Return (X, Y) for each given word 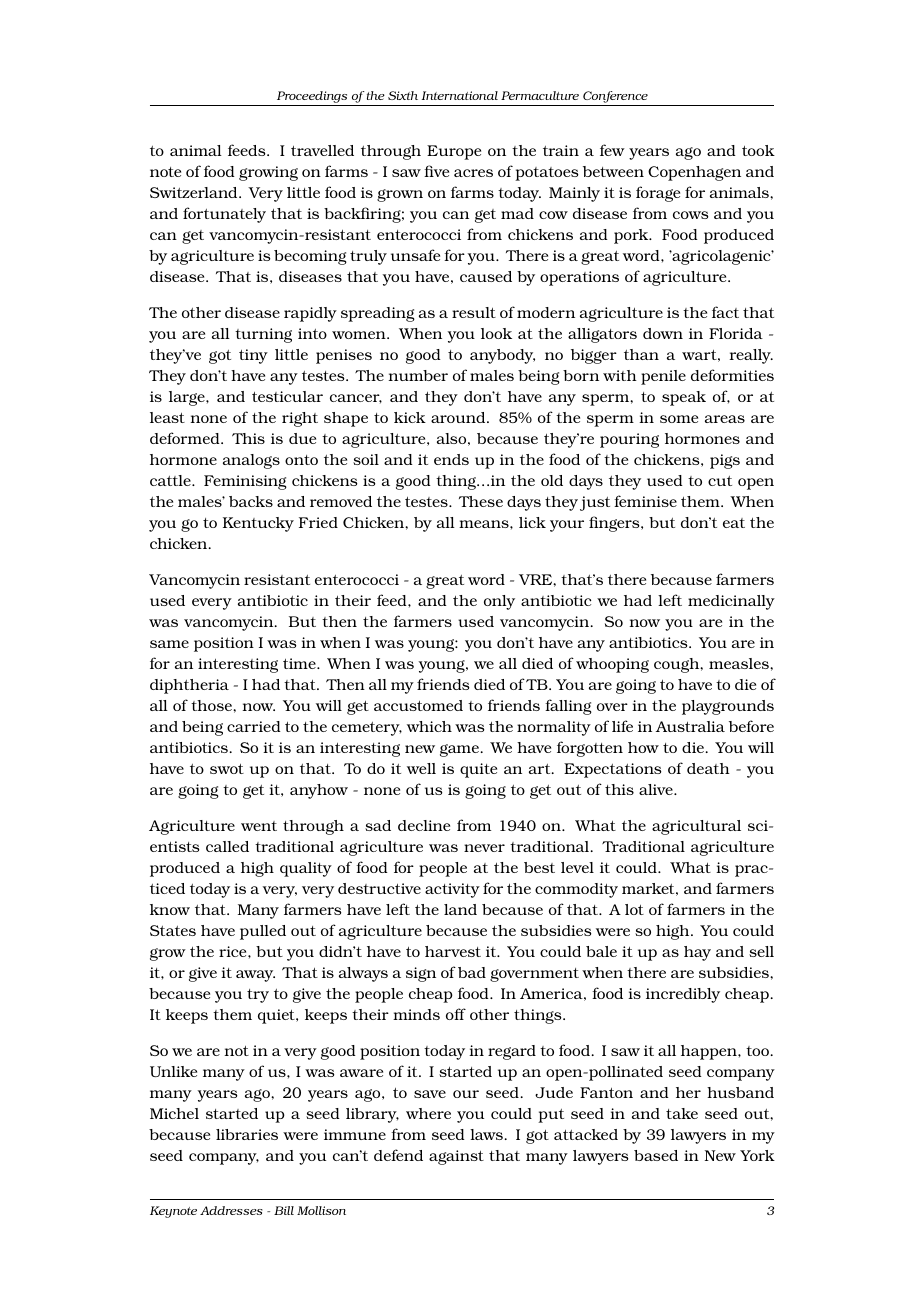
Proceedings (312, 98)
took (758, 150)
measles (740, 663)
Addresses (231, 1210)
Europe (454, 152)
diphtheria (189, 686)
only (499, 602)
